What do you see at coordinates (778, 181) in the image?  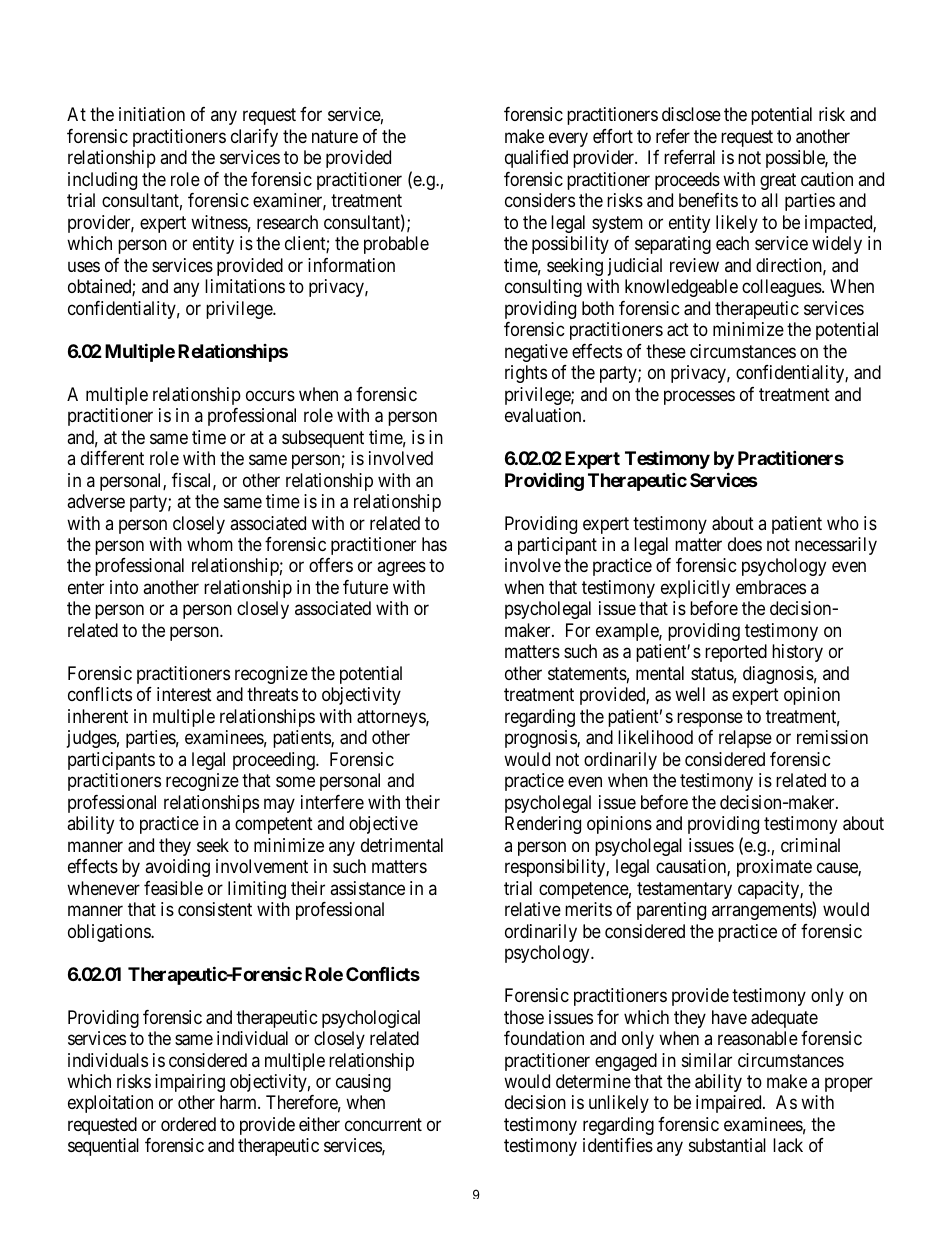 I see `great` at bounding box center [778, 181].
